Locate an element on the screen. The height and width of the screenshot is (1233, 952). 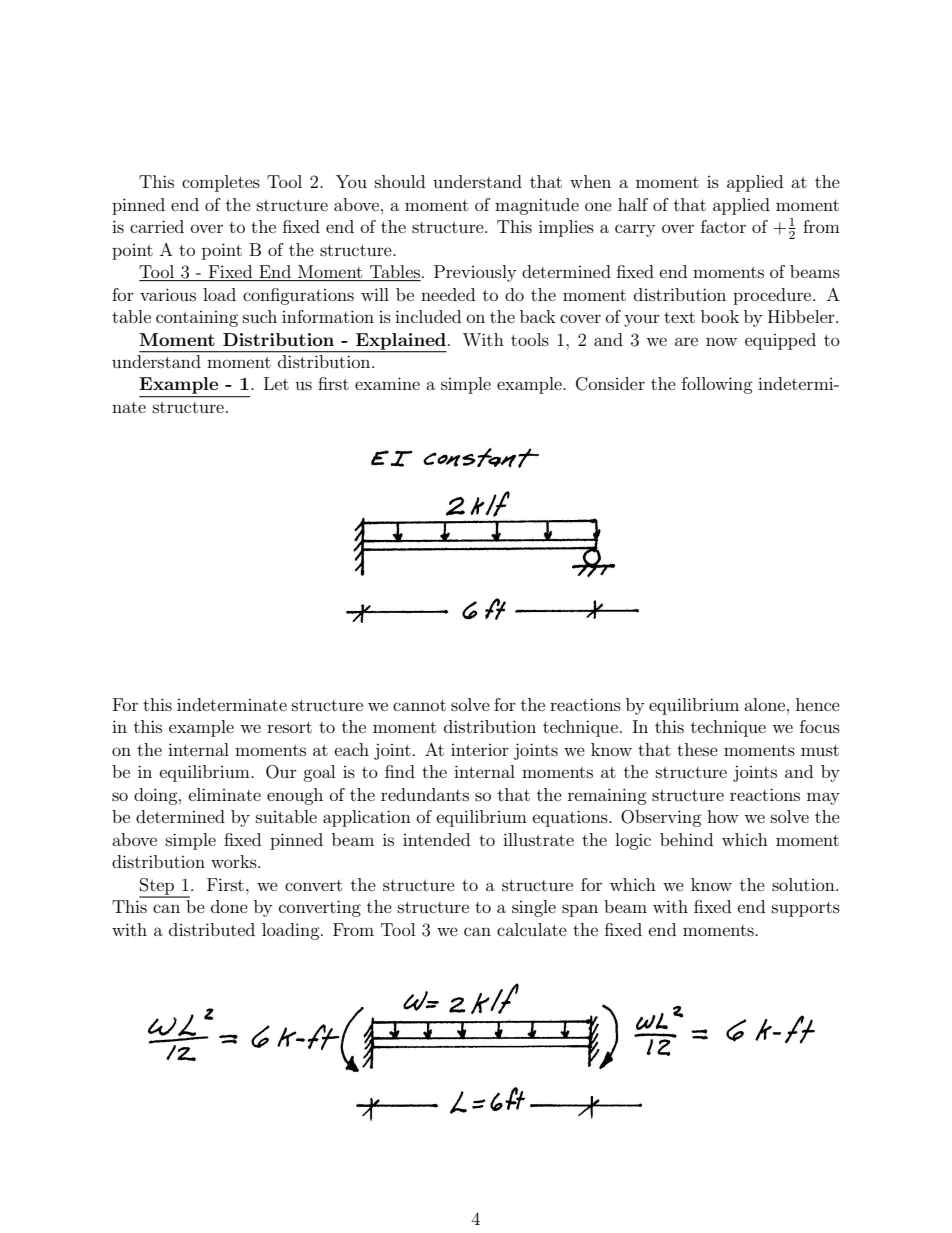
completes is located at coordinates (221, 183).
